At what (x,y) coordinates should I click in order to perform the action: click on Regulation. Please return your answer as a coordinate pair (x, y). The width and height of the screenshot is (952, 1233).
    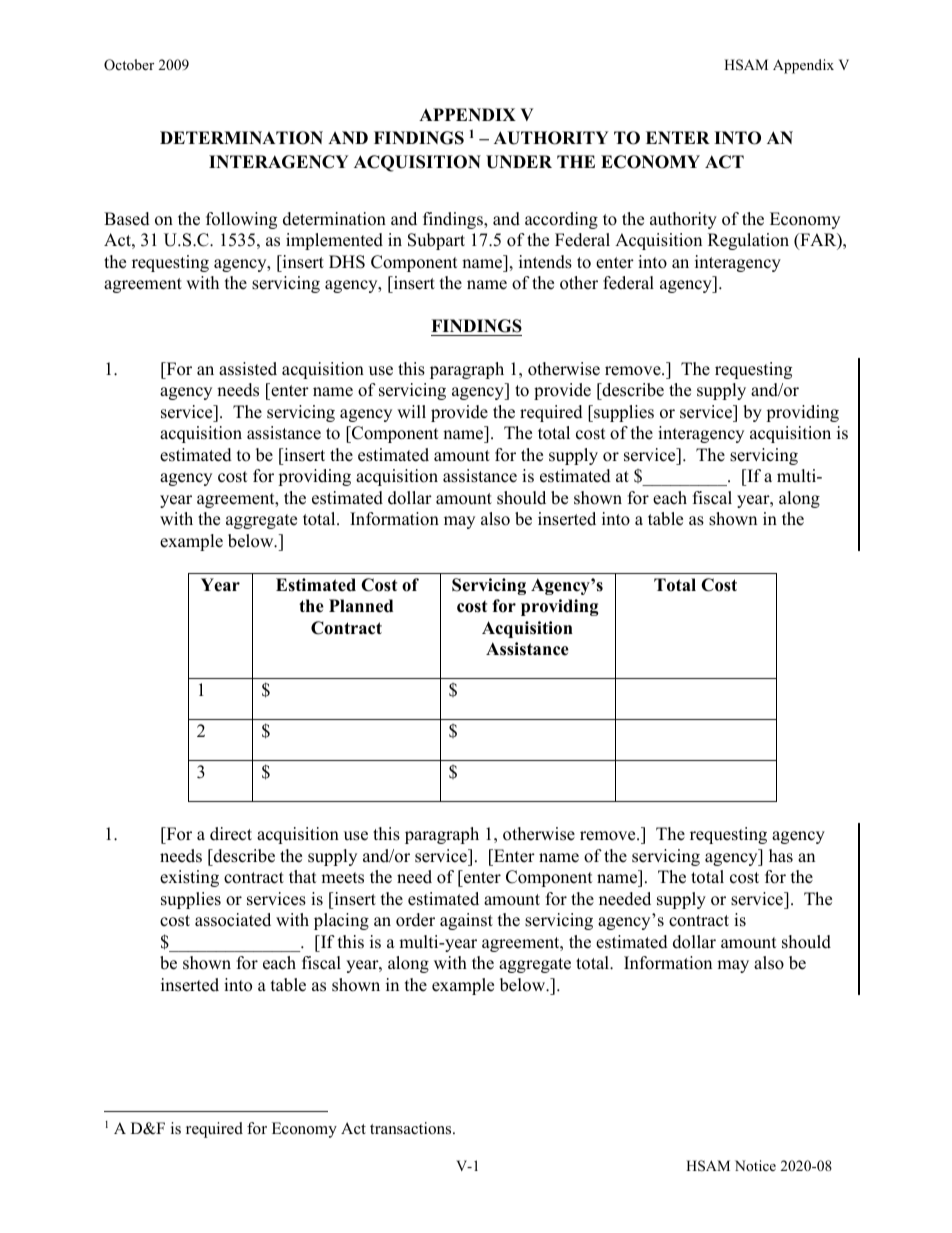
    Looking at the image, I should click on (748, 241).
